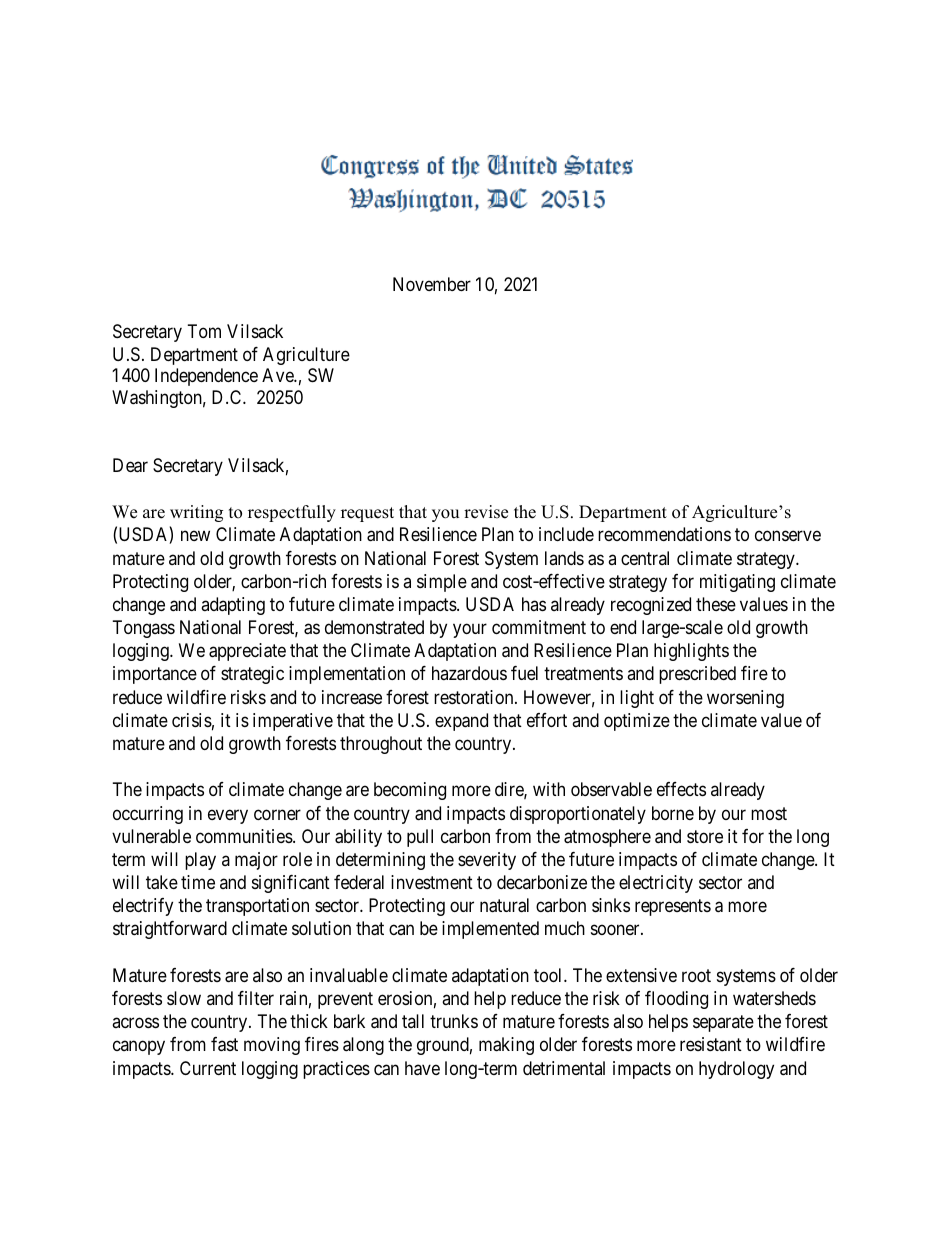  I want to click on prescribed, so click(697, 675).
